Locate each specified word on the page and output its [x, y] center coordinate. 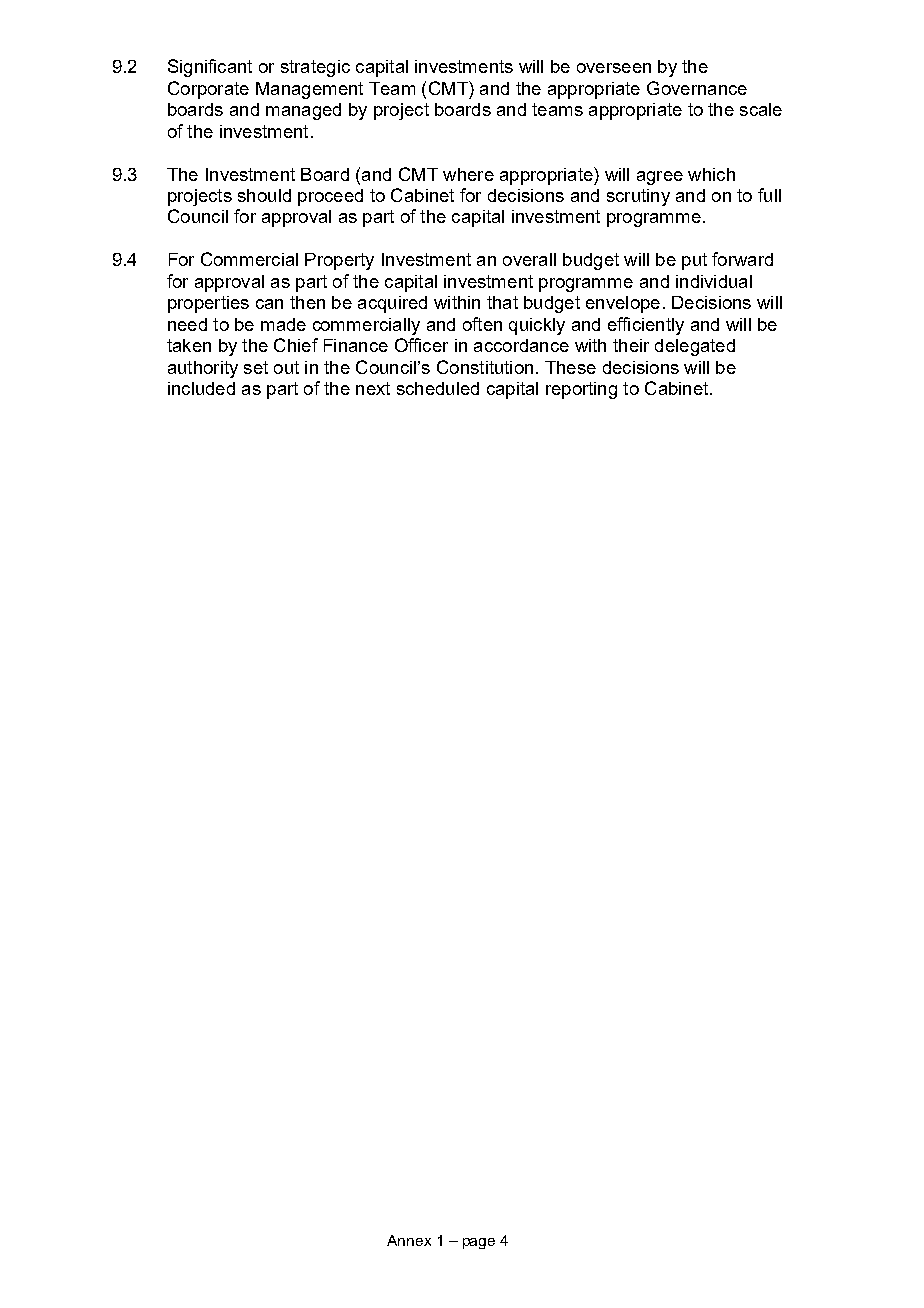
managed [303, 111]
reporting [581, 390]
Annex [409, 1240]
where [468, 174]
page [479, 1243]
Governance [697, 88]
